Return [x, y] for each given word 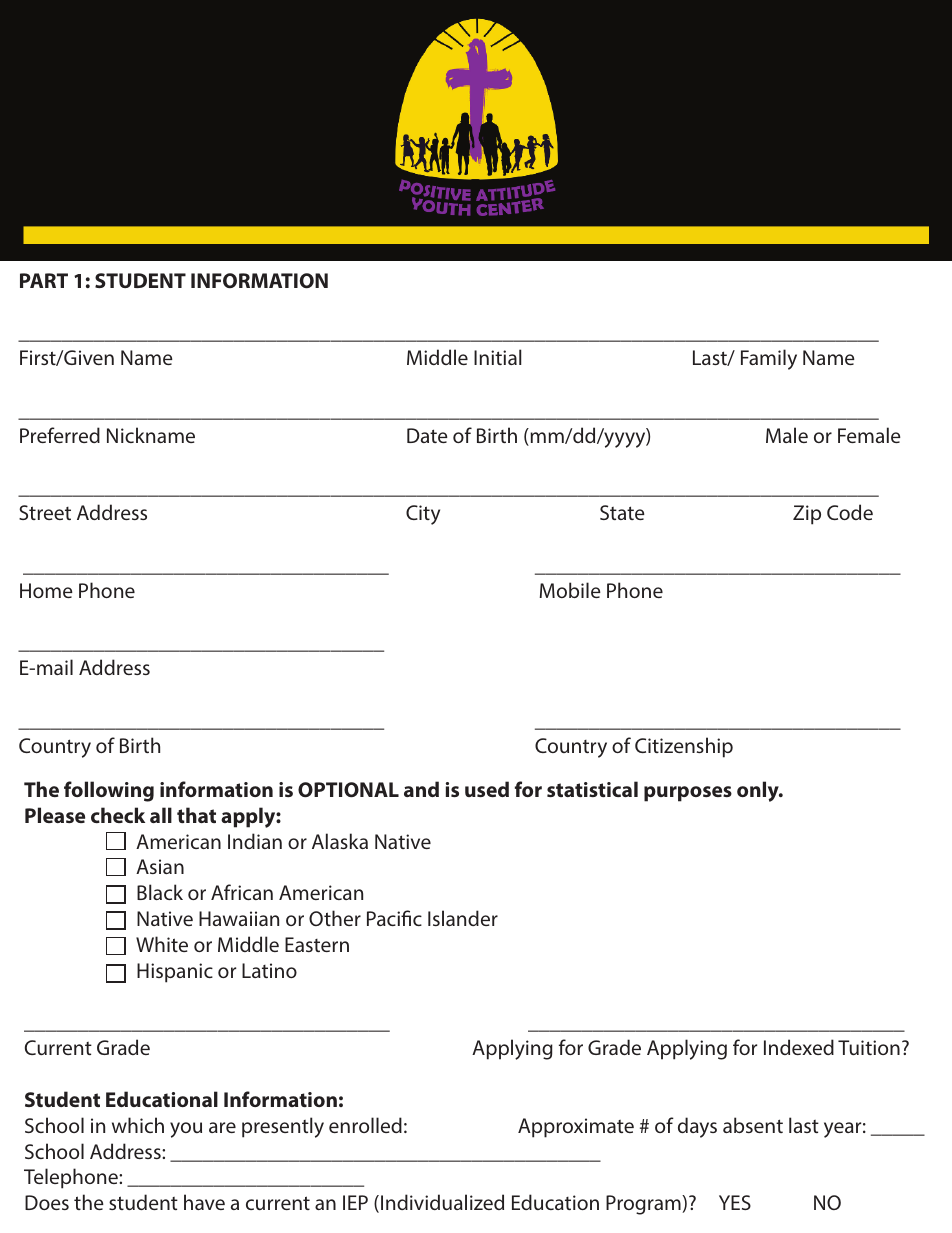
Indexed [799, 1047]
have [204, 1202]
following [109, 791]
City [423, 515]
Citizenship [684, 747]
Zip [807, 515]
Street [45, 512]
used [487, 789]
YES [735, 1202]
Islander [463, 918]
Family [769, 359]
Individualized [442, 1202]
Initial [498, 357]
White [162, 944]
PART [44, 280]
